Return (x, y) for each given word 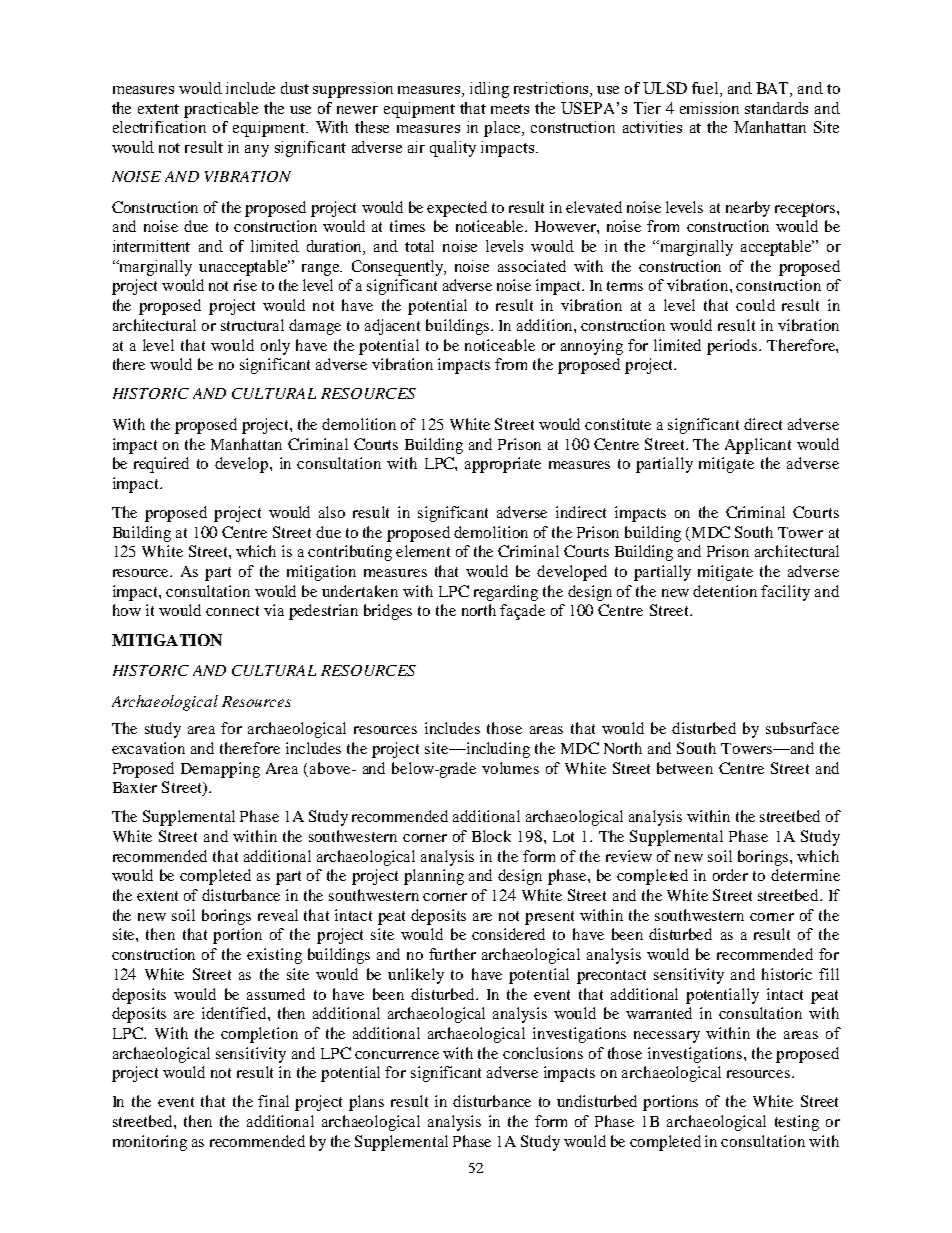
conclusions (543, 1053)
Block (491, 836)
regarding (506, 593)
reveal (278, 915)
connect (232, 611)
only (275, 347)
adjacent (392, 327)
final (273, 1101)
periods (733, 347)
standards (776, 108)
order (730, 875)
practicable (221, 110)
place (503, 129)
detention (725, 591)
